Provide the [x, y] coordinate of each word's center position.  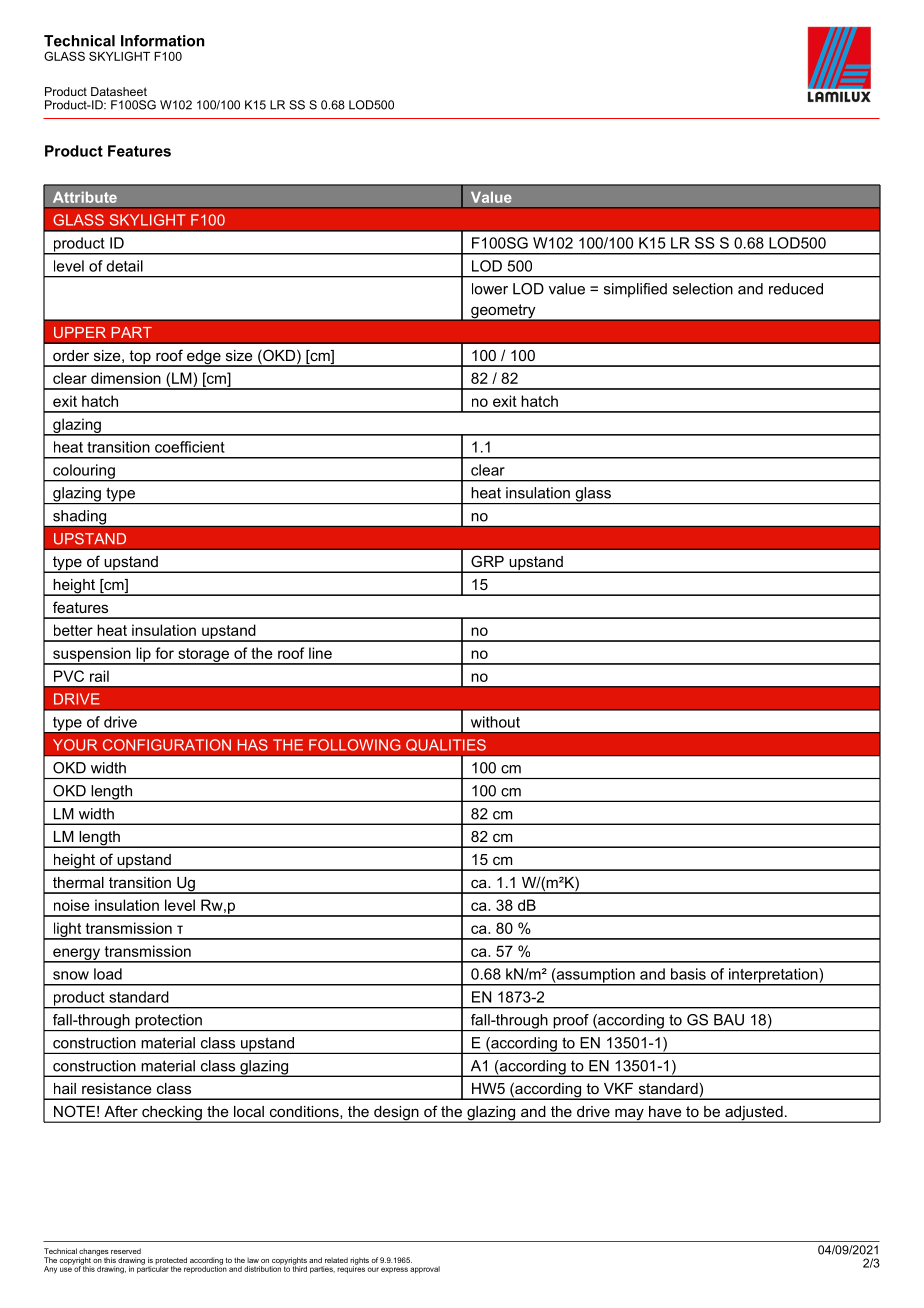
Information [162, 41]
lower [490, 289]
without [495, 722]
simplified [635, 290]
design [396, 1114]
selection [703, 289]
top [140, 358]
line [320, 653]
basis [688, 974]
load [108, 974]
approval [425, 1270]
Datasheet [119, 91]
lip [143, 655]
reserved [126, 1251]
